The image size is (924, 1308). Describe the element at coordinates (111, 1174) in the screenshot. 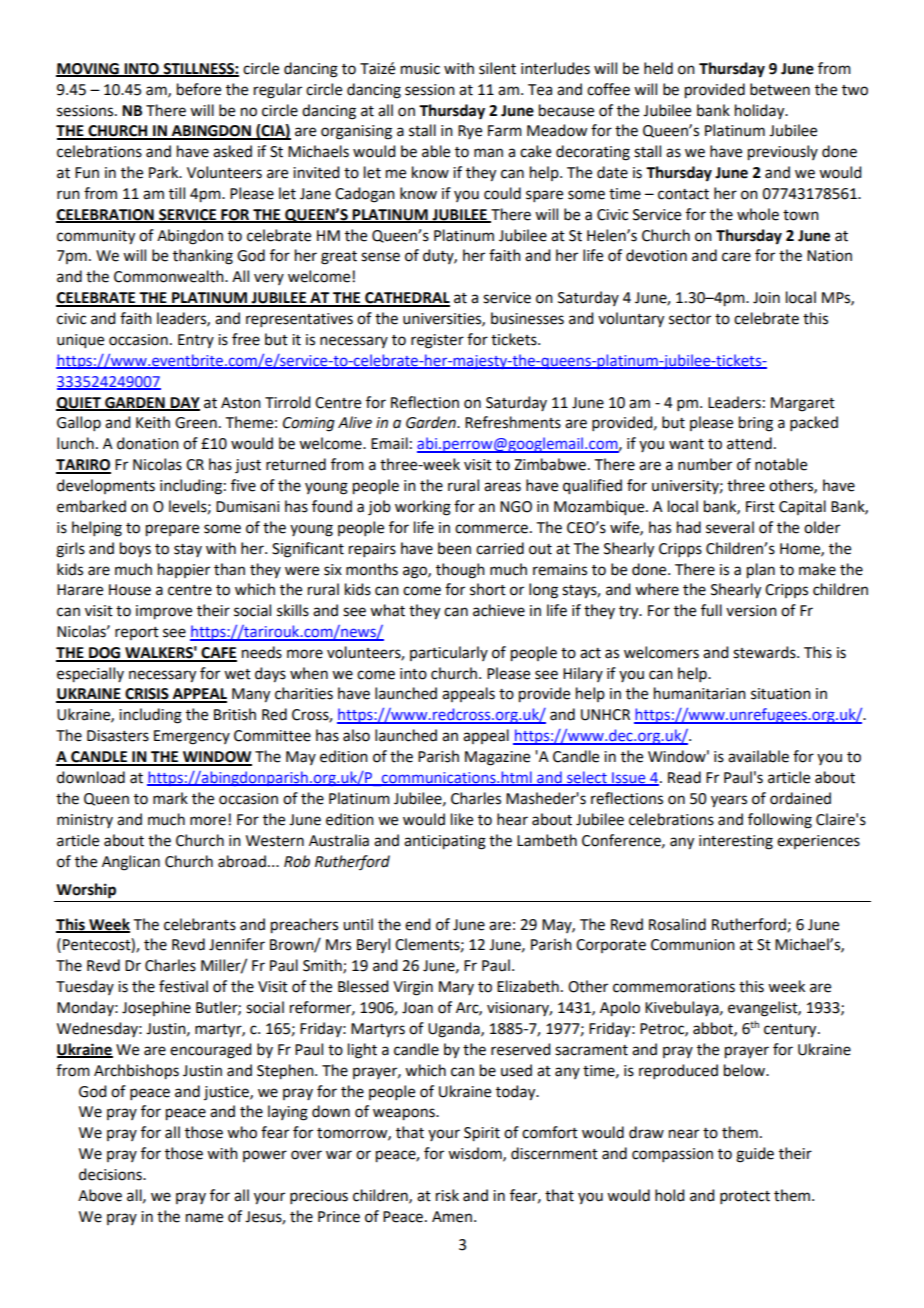

I see `decisions` at that location.
